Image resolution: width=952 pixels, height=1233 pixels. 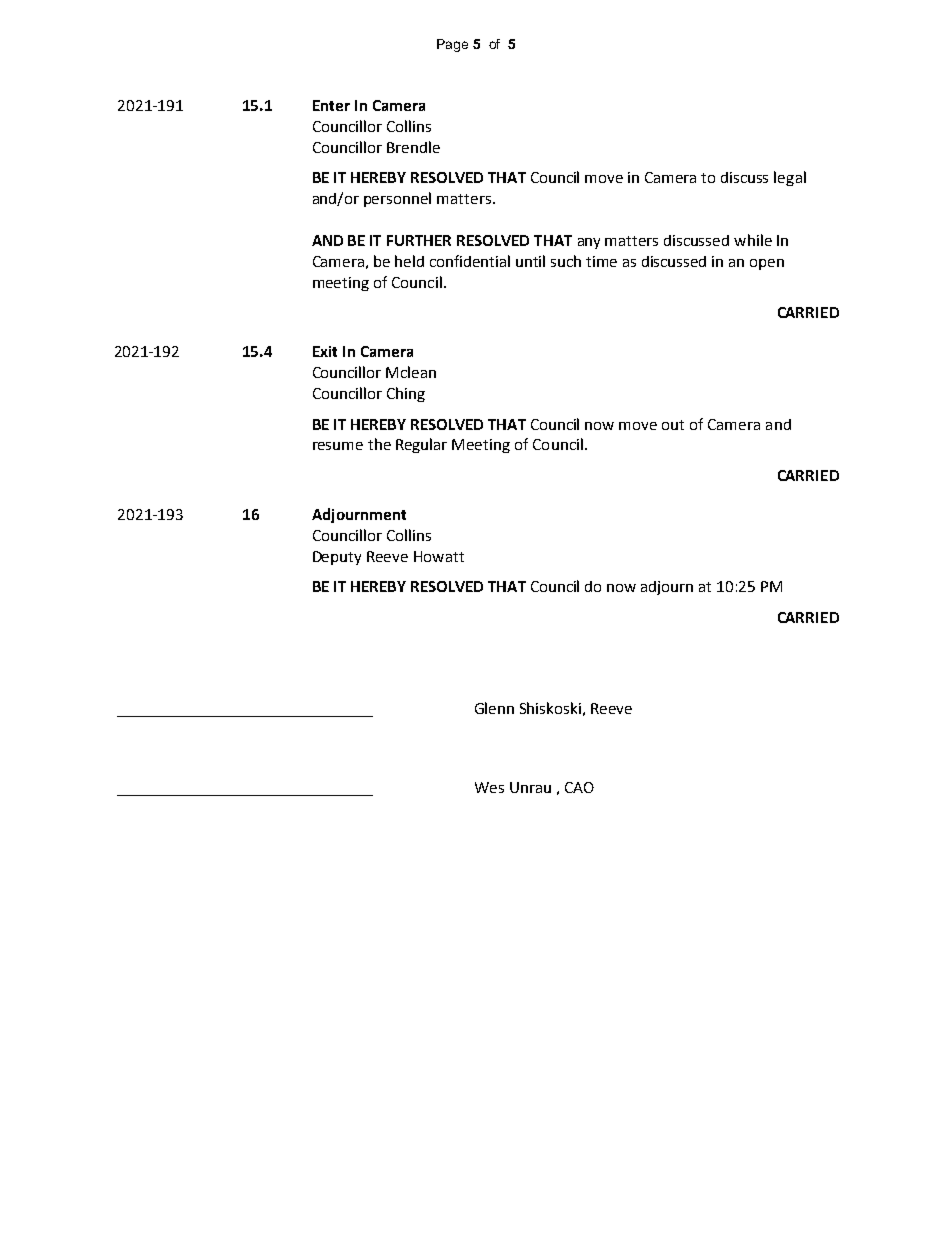 What do you see at coordinates (767, 264) in the screenshot?
I see `open` at bounding box center [767, 264].
